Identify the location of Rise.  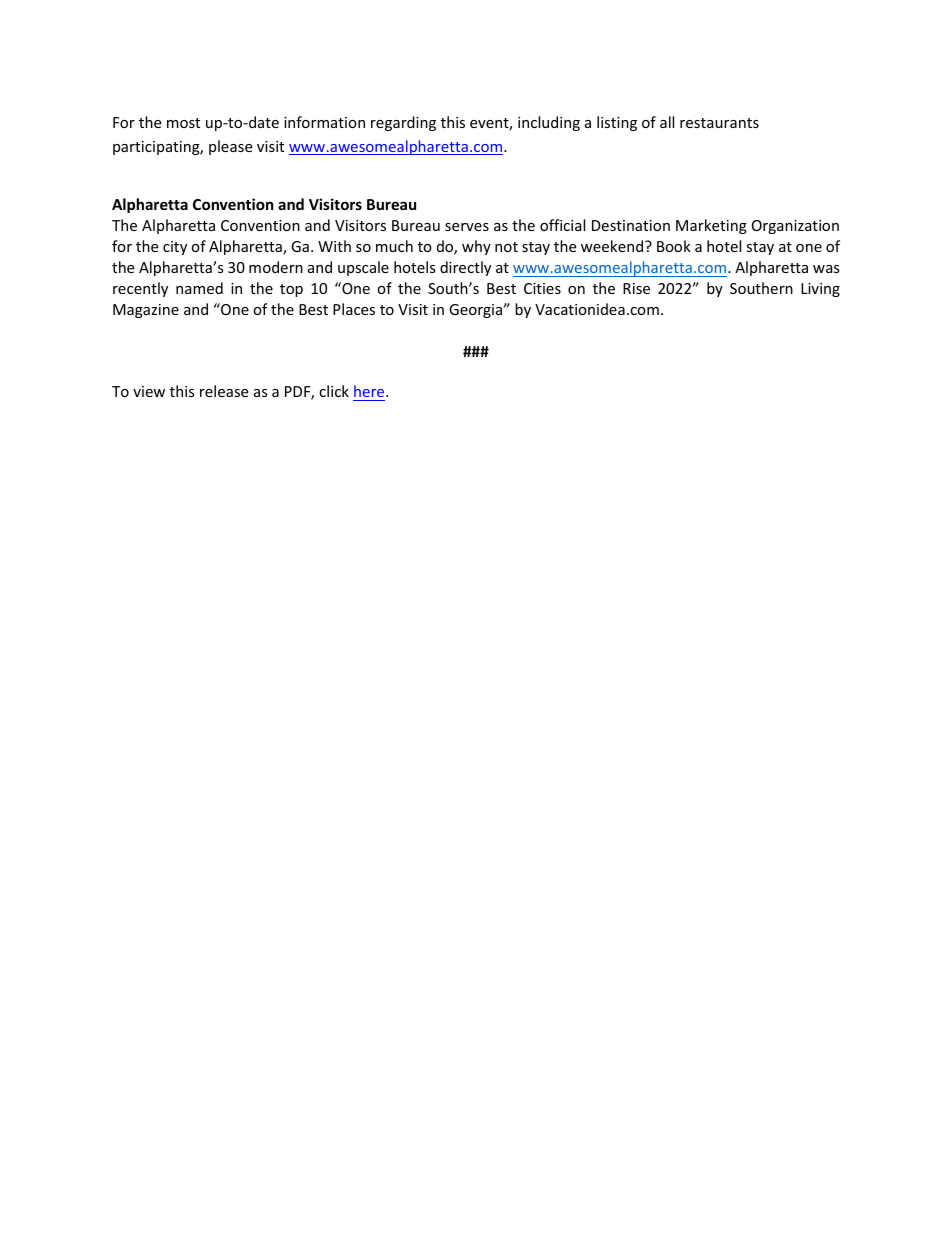
(636, 288).
